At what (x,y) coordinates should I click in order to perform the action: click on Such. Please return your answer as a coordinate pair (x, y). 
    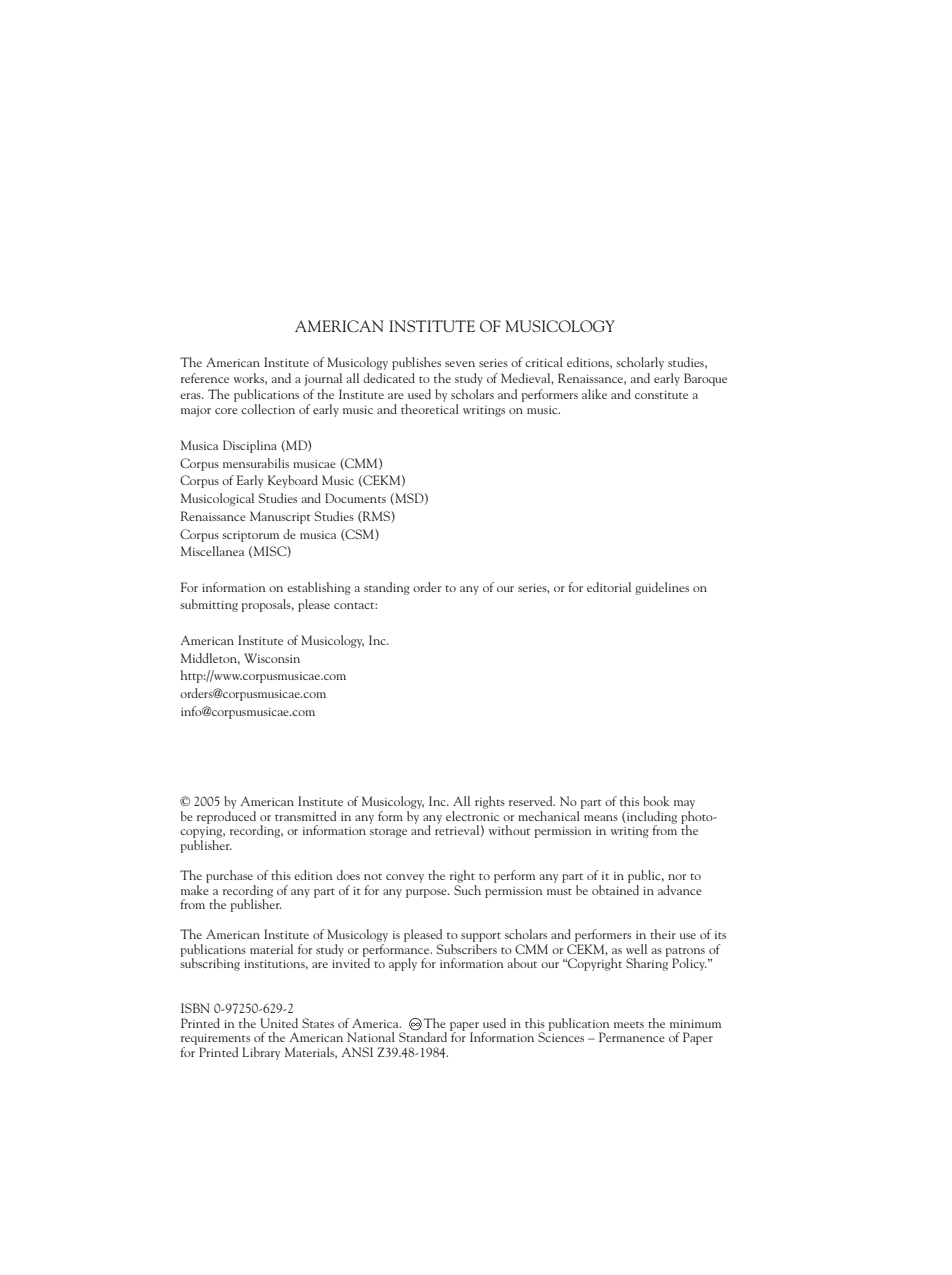
    Looking at the image, I should click on (467, 888).
